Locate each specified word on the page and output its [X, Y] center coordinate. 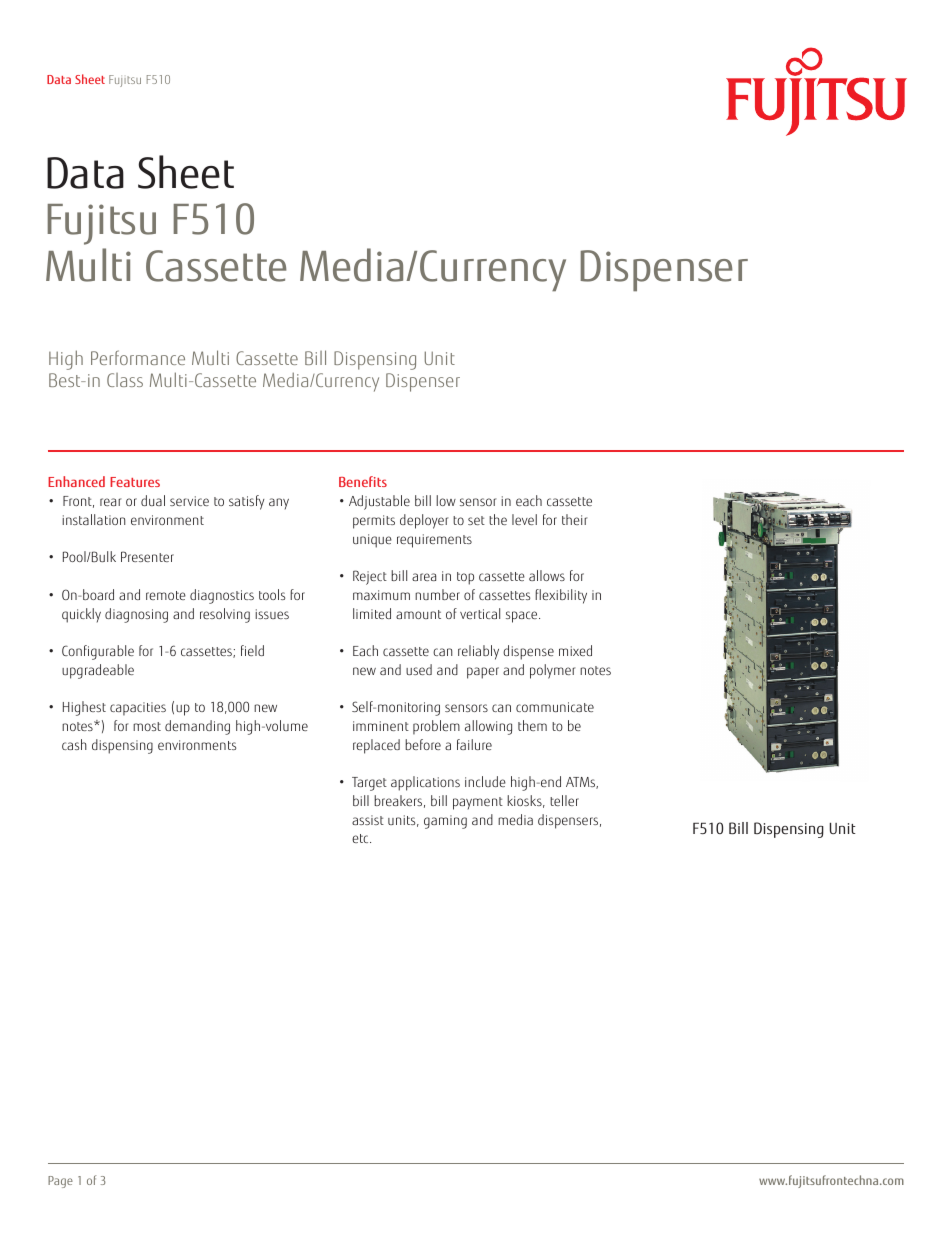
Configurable [98, 652]
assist [368, 820]
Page [60, 1182]
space [523, 617]
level [524, 519]
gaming [445, 822]
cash [74, 744]
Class [125, 380]
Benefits [363, 481]
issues [272, 614]
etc [361, 838]
